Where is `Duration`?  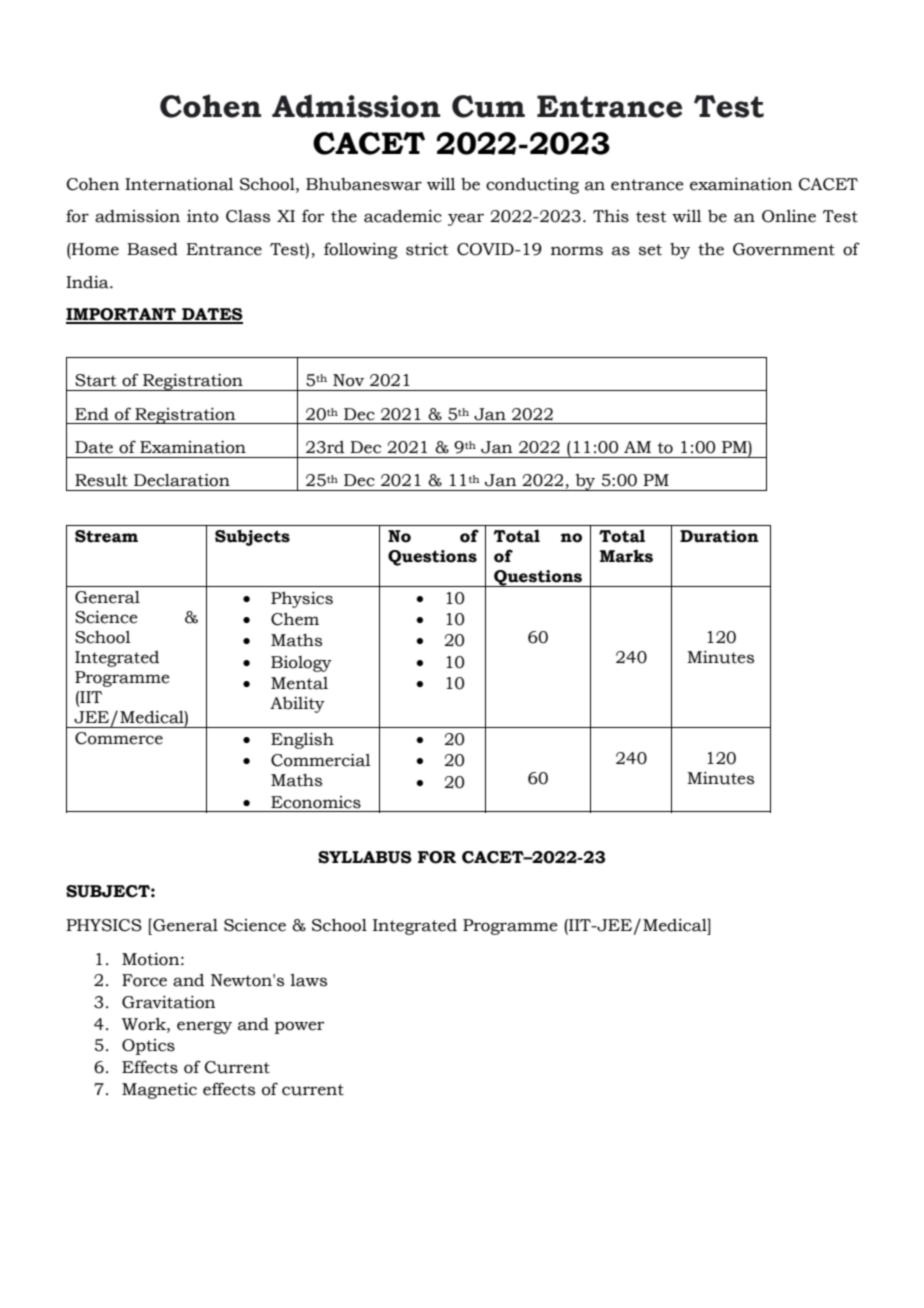
Duration is located at coordinates (719, 536).
